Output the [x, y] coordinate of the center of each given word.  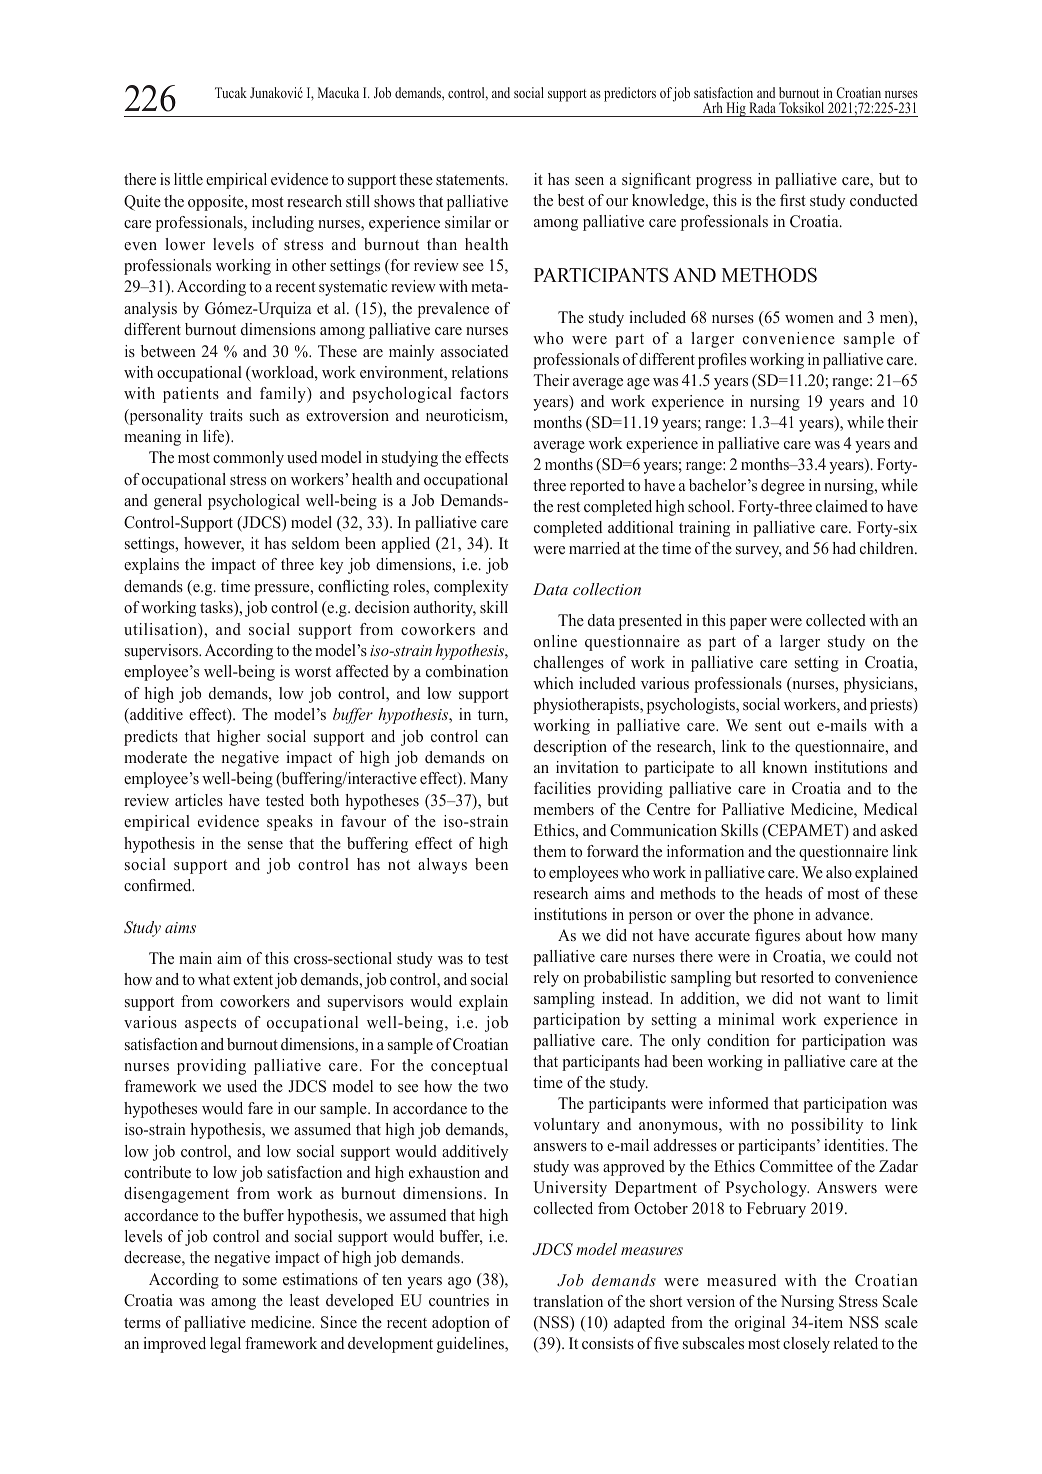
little [188, 179]
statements [471, 180]
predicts [151, 738]
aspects [210, 1025]
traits [226, 415]
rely [546, 979]
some [260, 1281]
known [785, 767]
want [844, 999]
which [553, 683]
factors [484, 393]
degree [783, 487]
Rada [762, 109]
